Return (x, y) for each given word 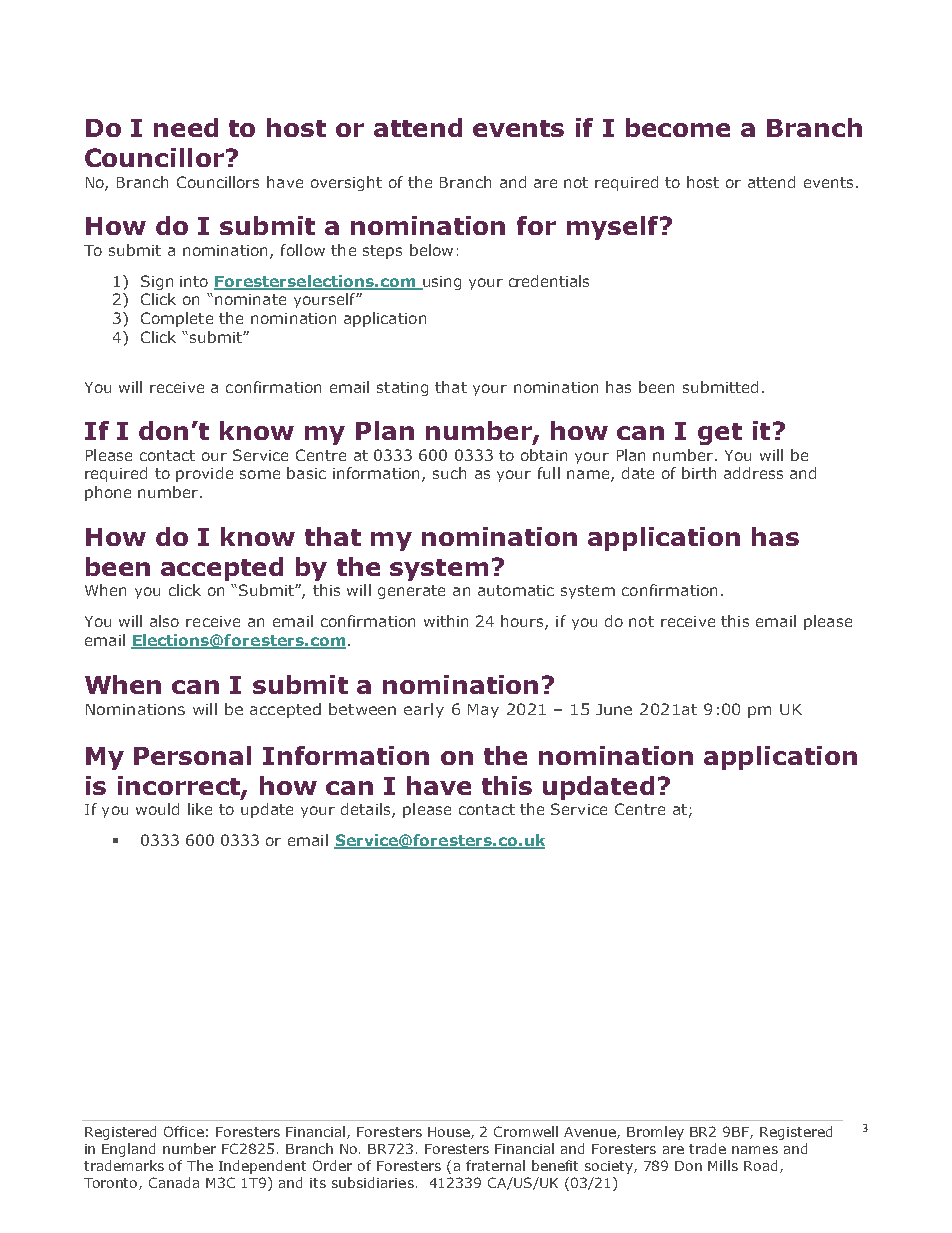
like (200, 809)
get (720, 434)
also (164, 621)
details (367, 810)
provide (204, 474)
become (678, 127)
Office (184, 1131)
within (446, 621)
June (614, 709)
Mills (723, 1165)
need (186, 127)
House (450, 1133)
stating (402, 389)
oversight (346, 183)
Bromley (655, 1133)
